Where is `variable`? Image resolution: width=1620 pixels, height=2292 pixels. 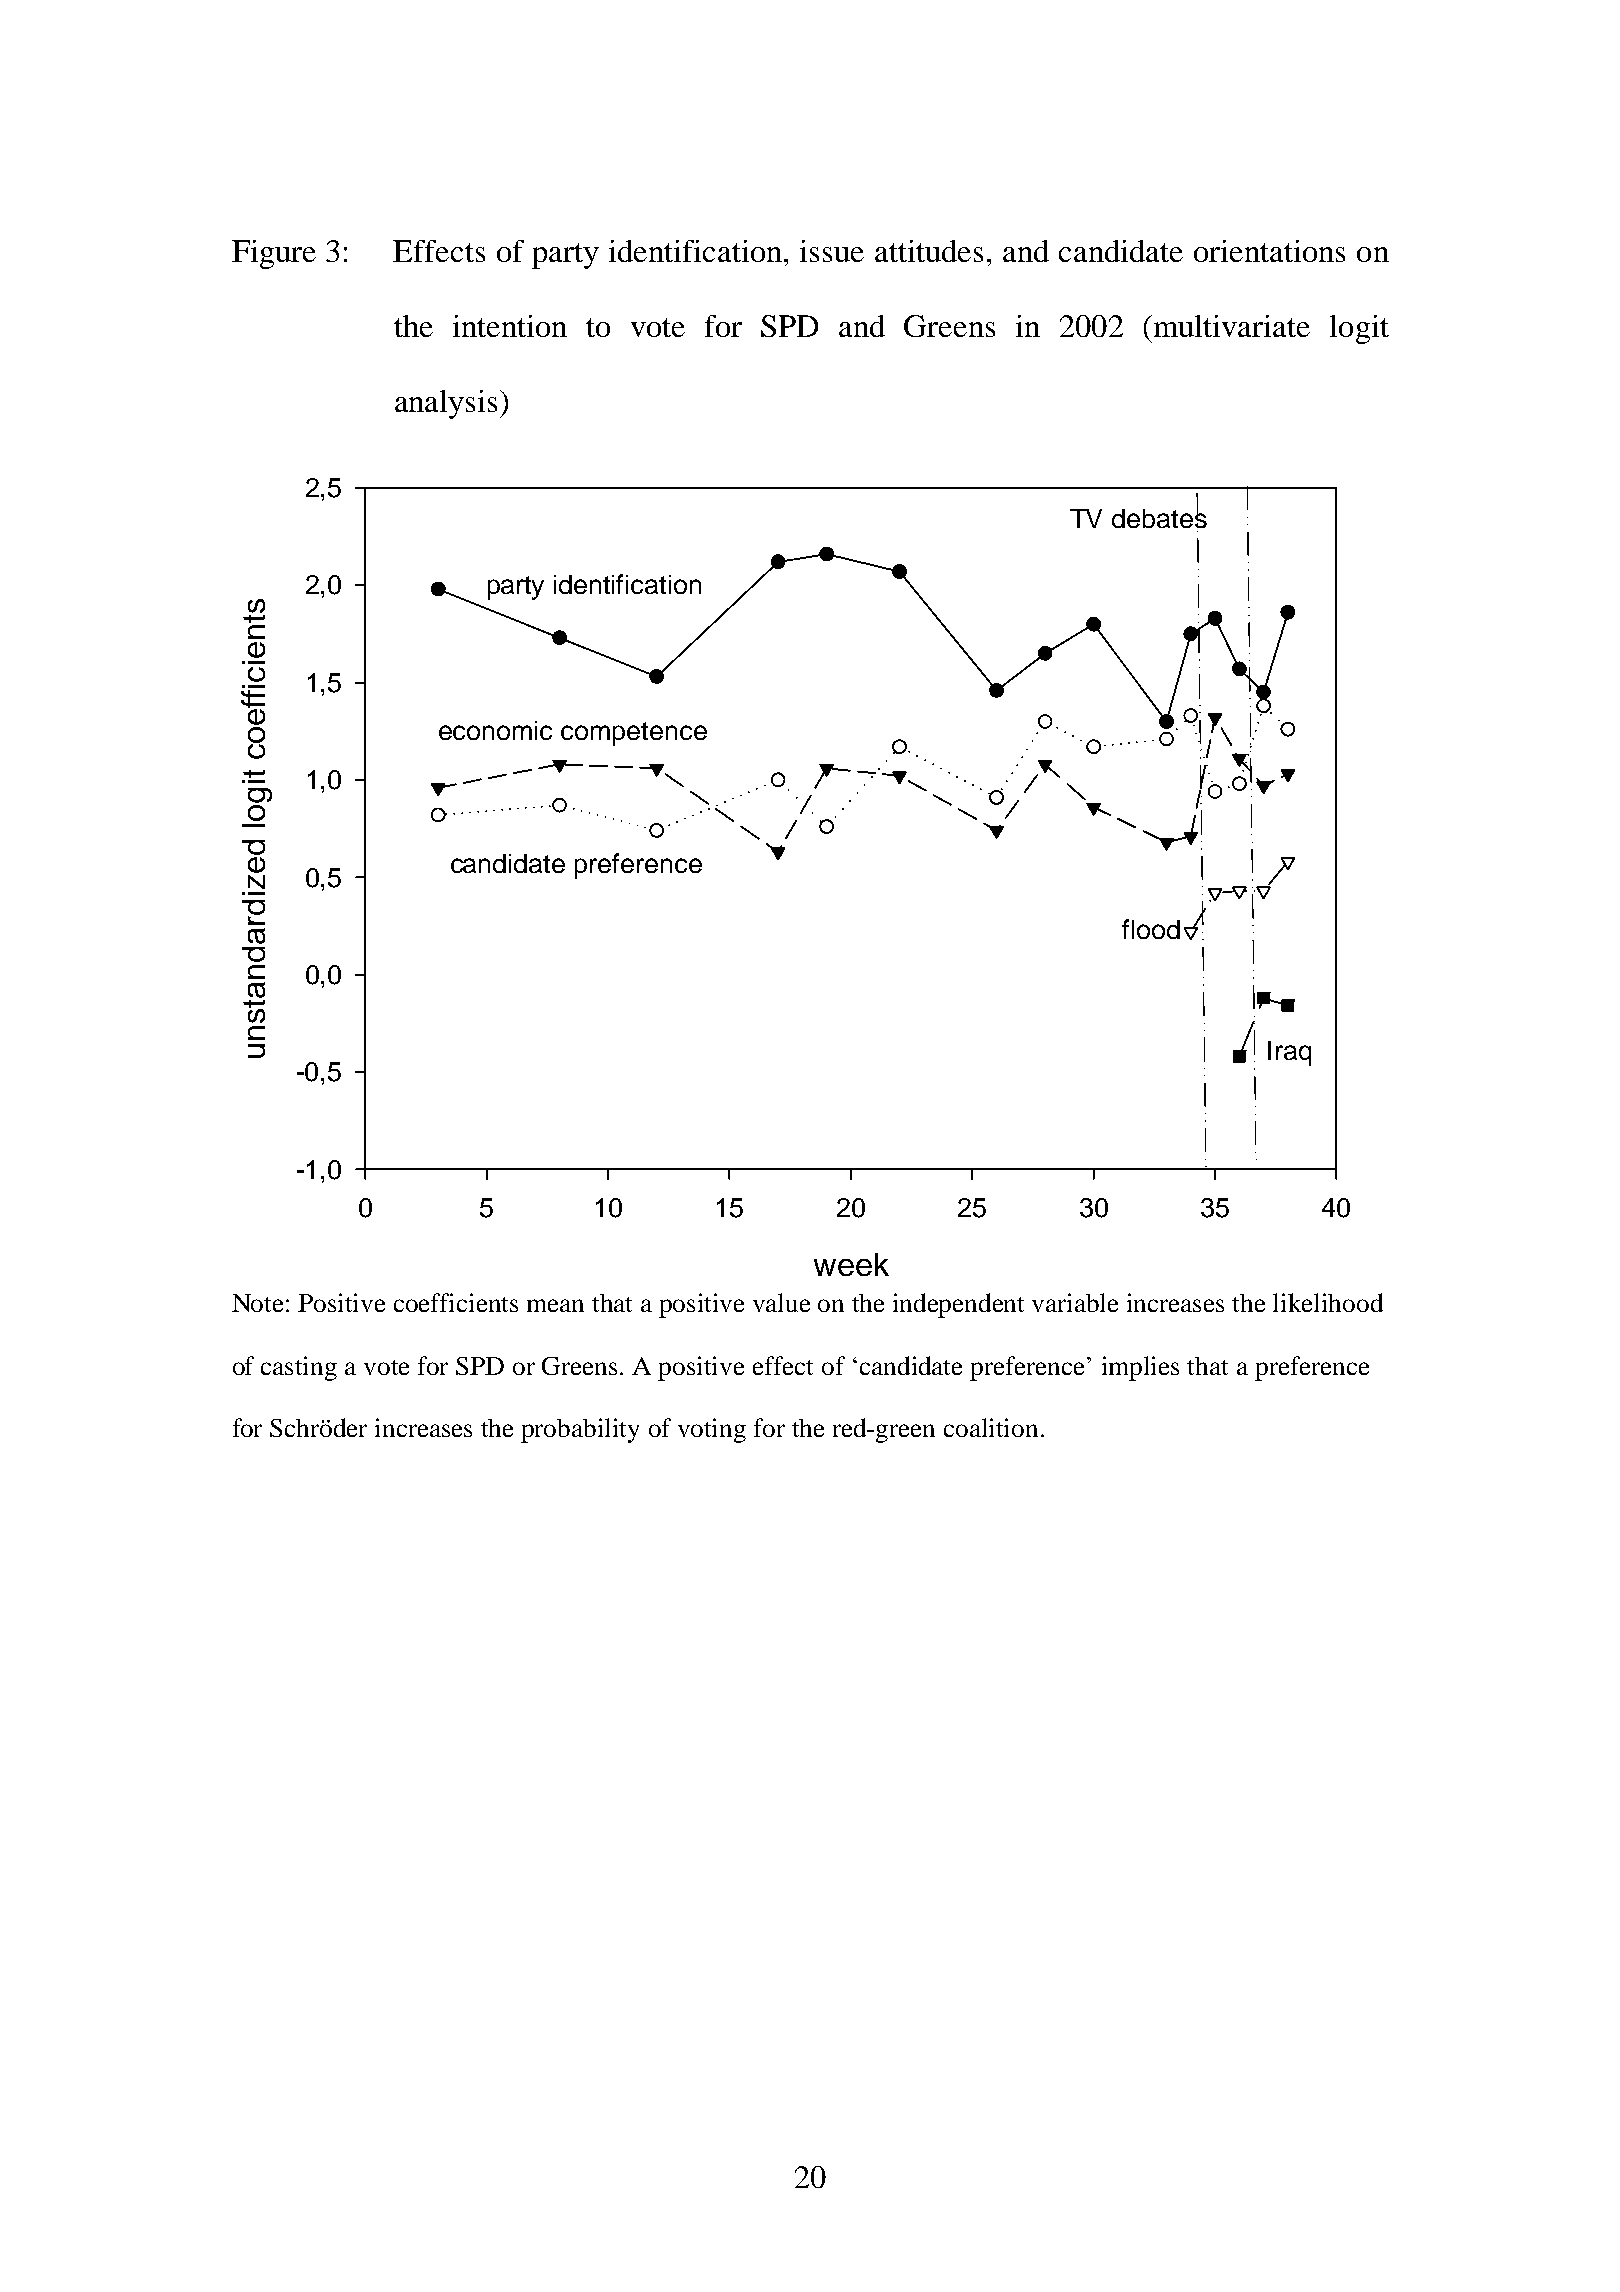
variable is located at coordinates (1075, 1302).
